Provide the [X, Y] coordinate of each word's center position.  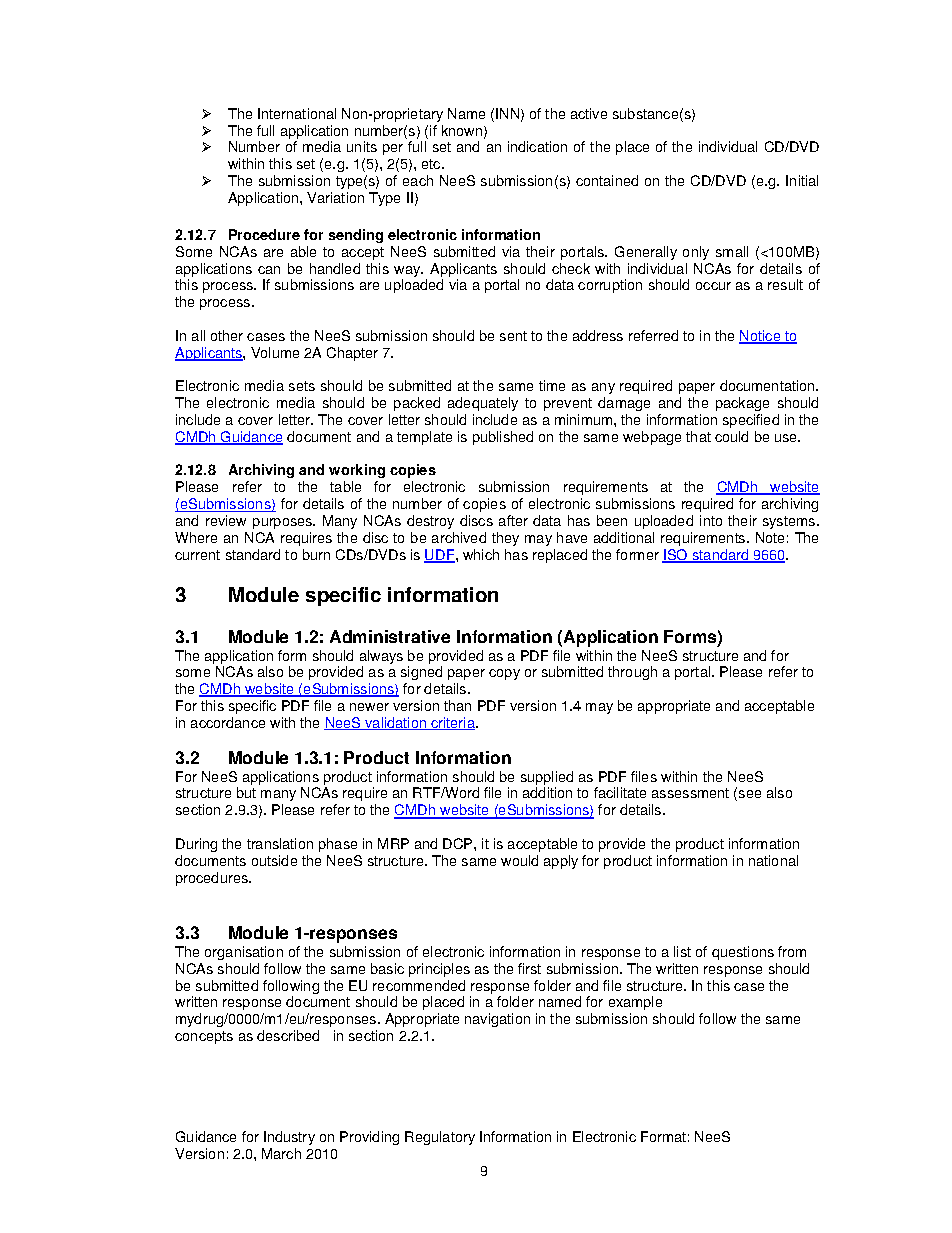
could [731, 436]
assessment [690, 793]
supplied [547, 778]
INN [507, 113]
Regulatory [440, 1138]
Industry [289, 1138]
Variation [335, 197]
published [503, 438]
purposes [283, 523]
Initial [802, 180]
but [246, 792]
